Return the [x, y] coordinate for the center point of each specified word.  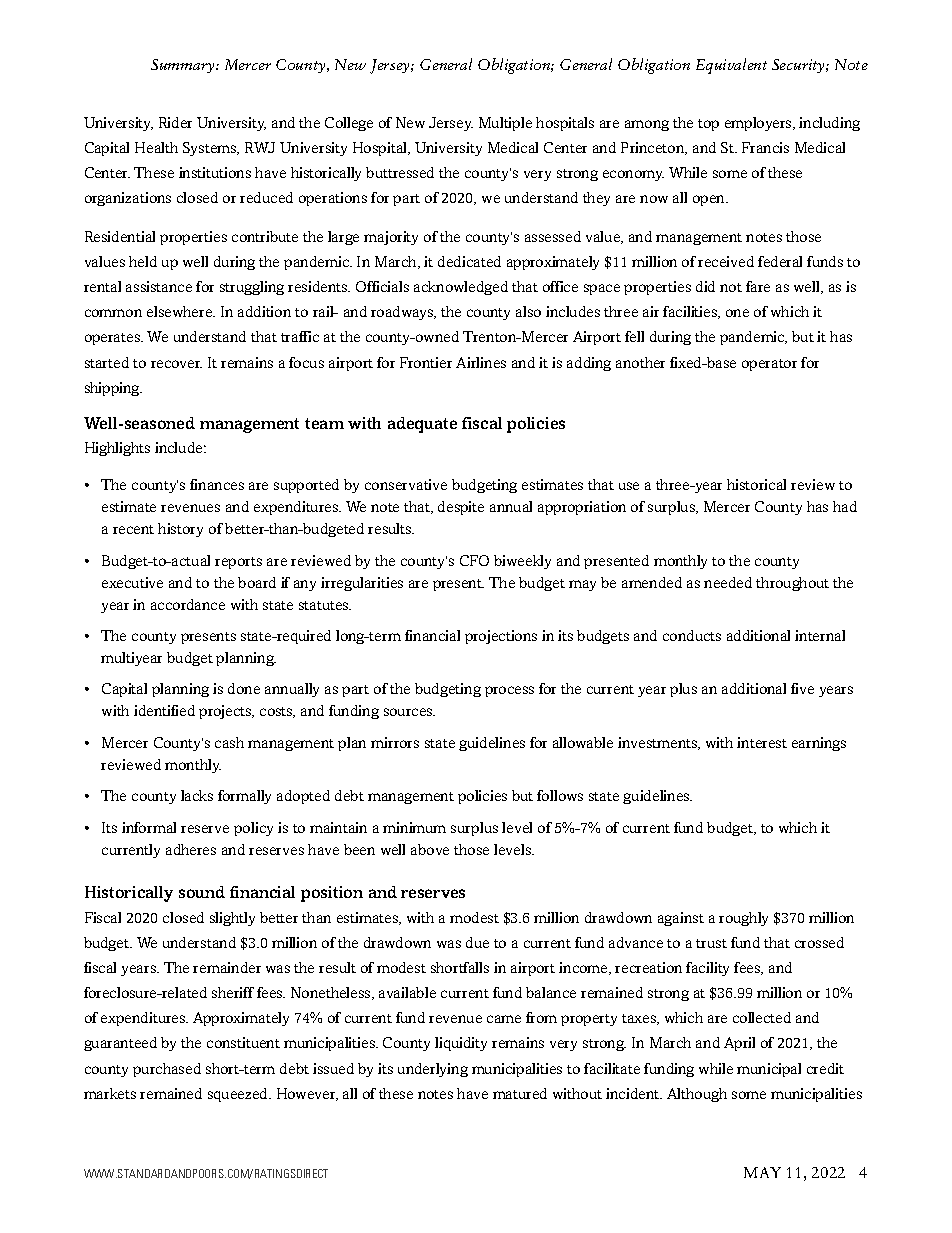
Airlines [481, 362]
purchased [167, 1070]
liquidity [461, 1044]
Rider [175, 122]
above [430, 849]
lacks [197, 795]
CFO [474, 560]
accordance [188, 604]
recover [176, 364]
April [739, 1044]
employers [759, 124]
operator [769, 365]
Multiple [505, 124]
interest [762, 742]
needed [728, 582]
